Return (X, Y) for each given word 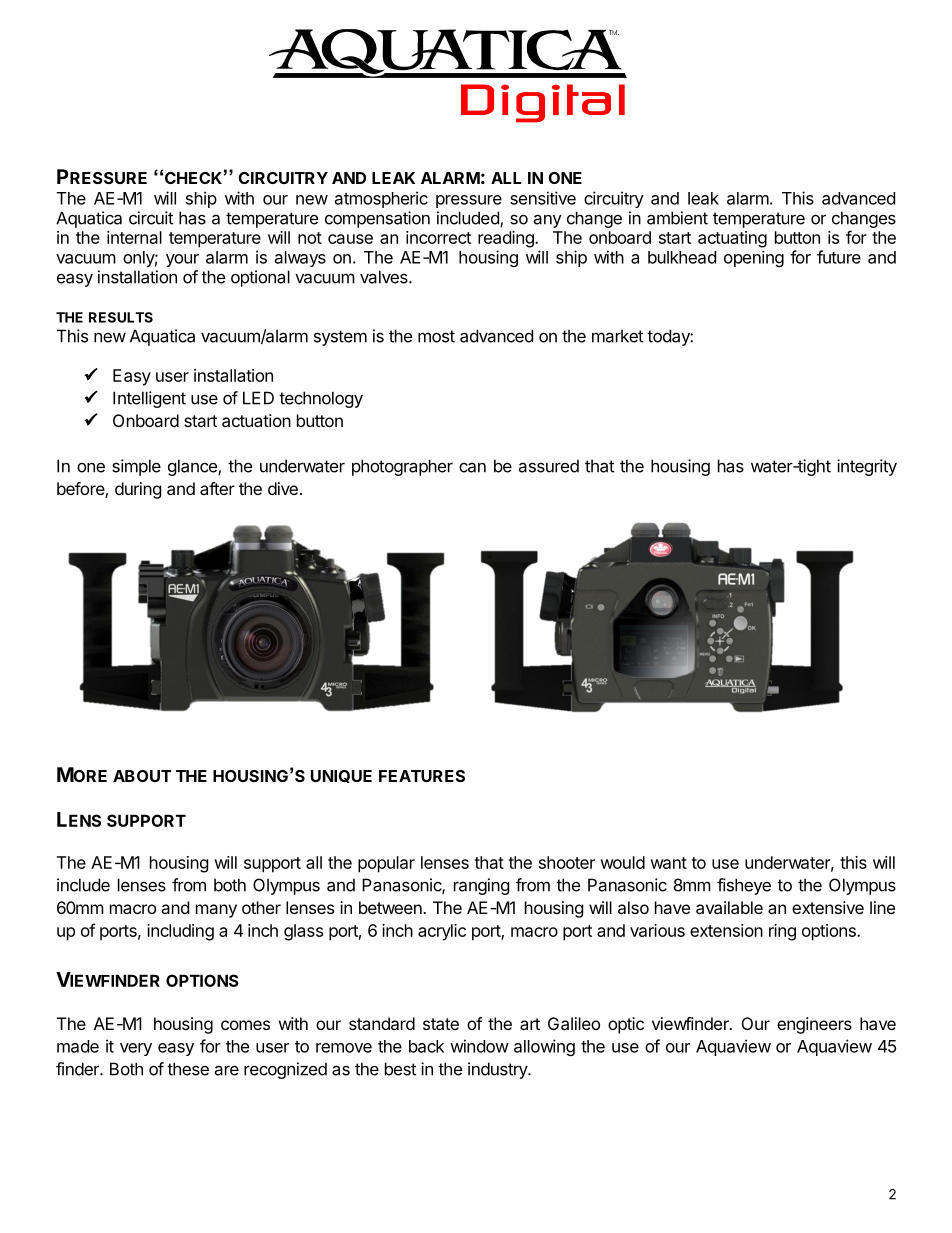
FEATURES (422, 776)
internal (134, 237)
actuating (732, 239)
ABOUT (142, 776)
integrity (867, 467)
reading (507, 239)
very (136, 1049)
